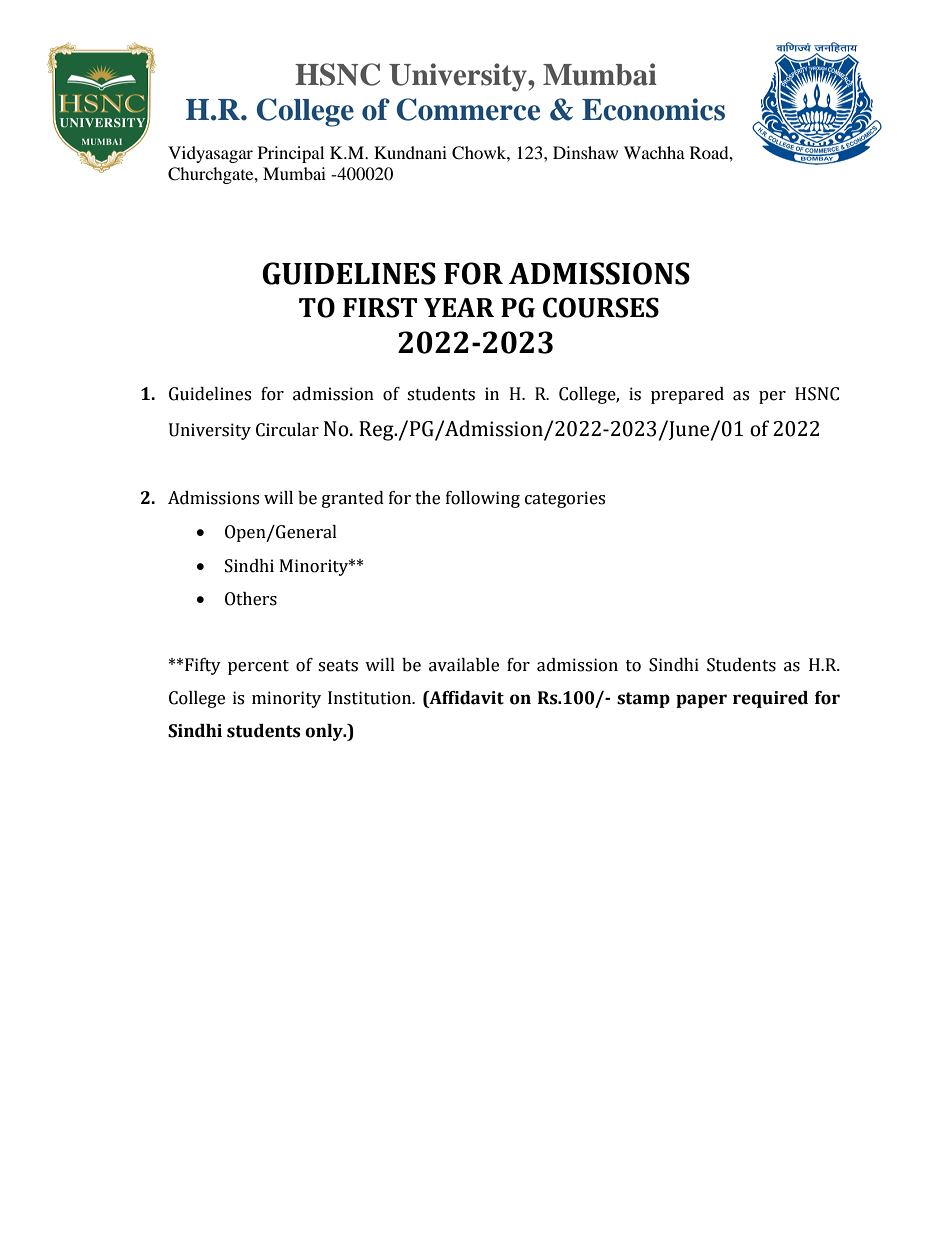 The image size is (952, 1233). Describe the element at coordinates (601, 307) in the document. I see `COURSES` at that location.
